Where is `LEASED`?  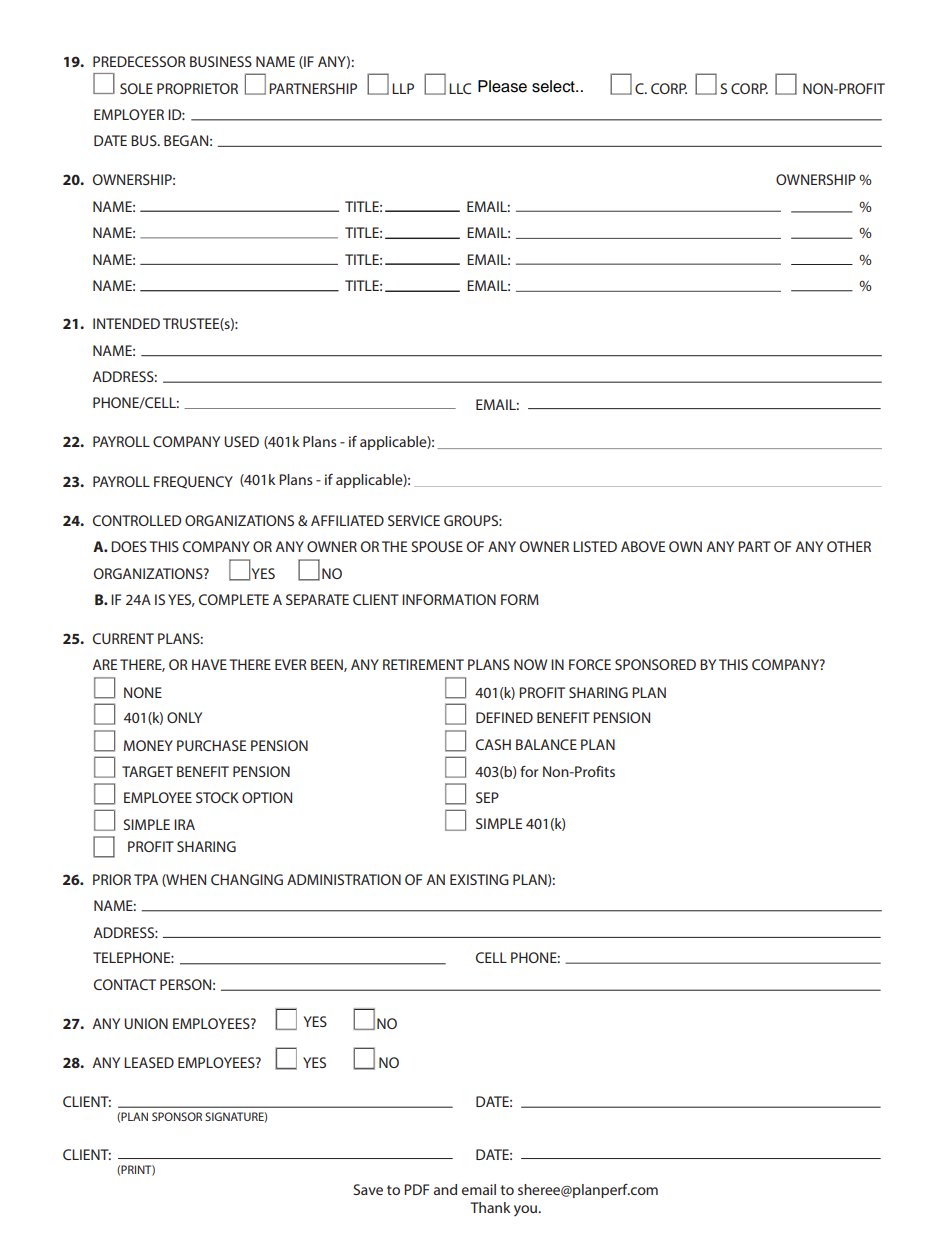 LEASED is located at coordinates (149, 1062).
